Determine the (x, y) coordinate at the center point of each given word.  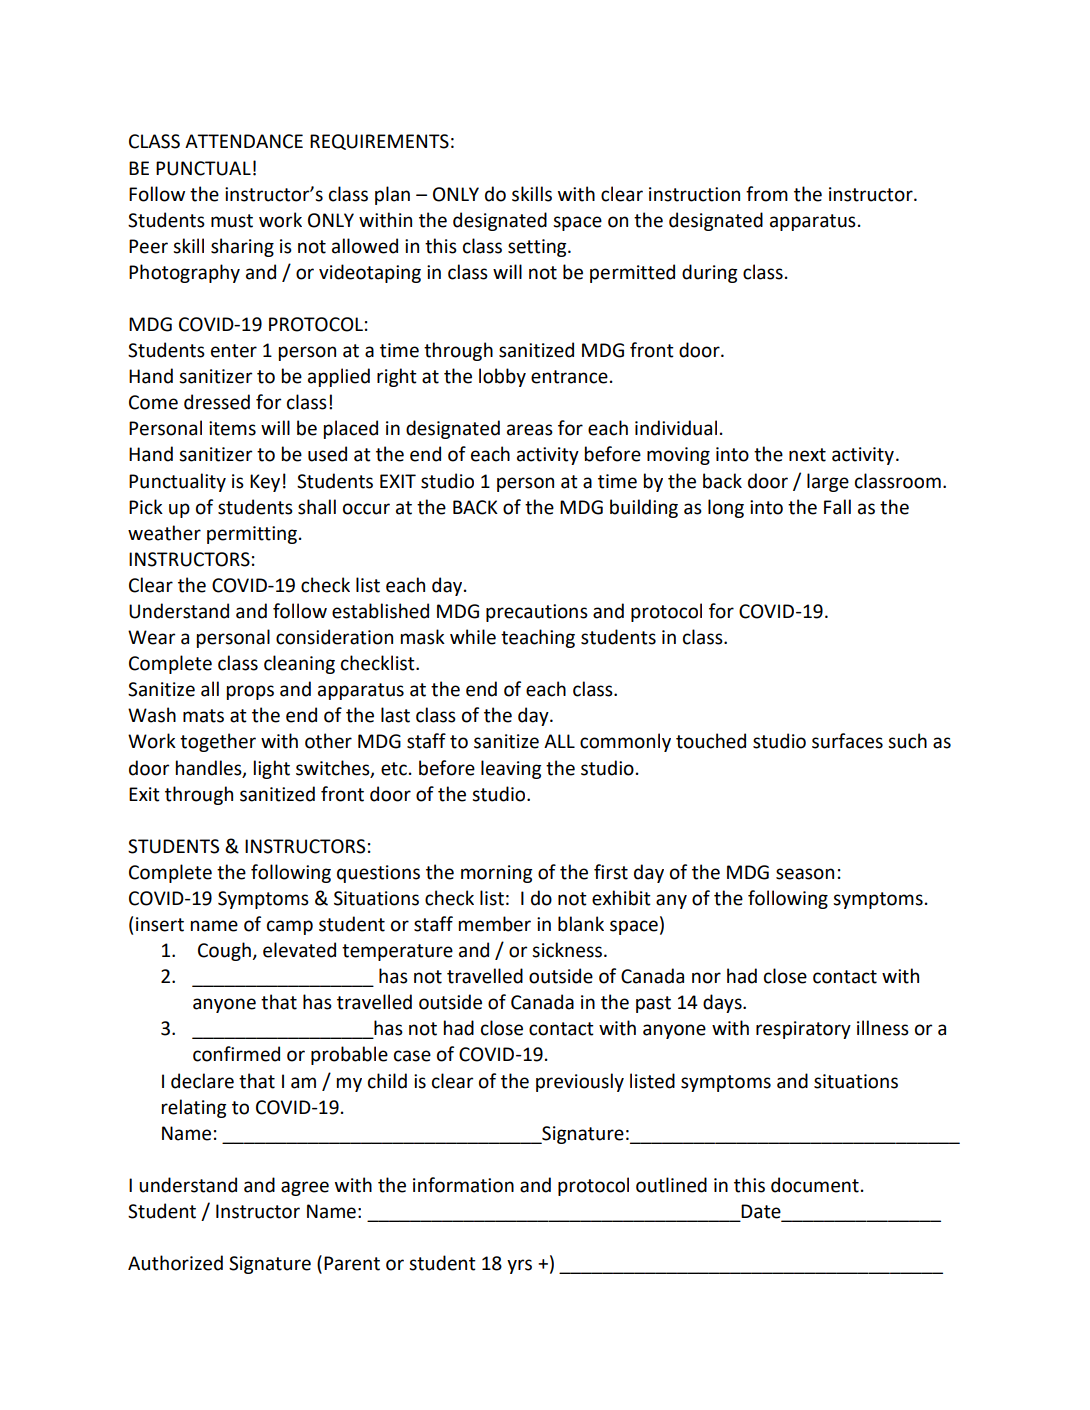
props (250, 692)
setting (538, 248)
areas (530, 430)
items (232, 428)
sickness (567, 950)
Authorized (175, 1263)
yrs (519, 1266)
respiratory (803, 1030)
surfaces (847, 741)
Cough (225, 951)
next (807, 455)
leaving (511, 769)
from (767, 194)
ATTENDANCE (244, 141)
